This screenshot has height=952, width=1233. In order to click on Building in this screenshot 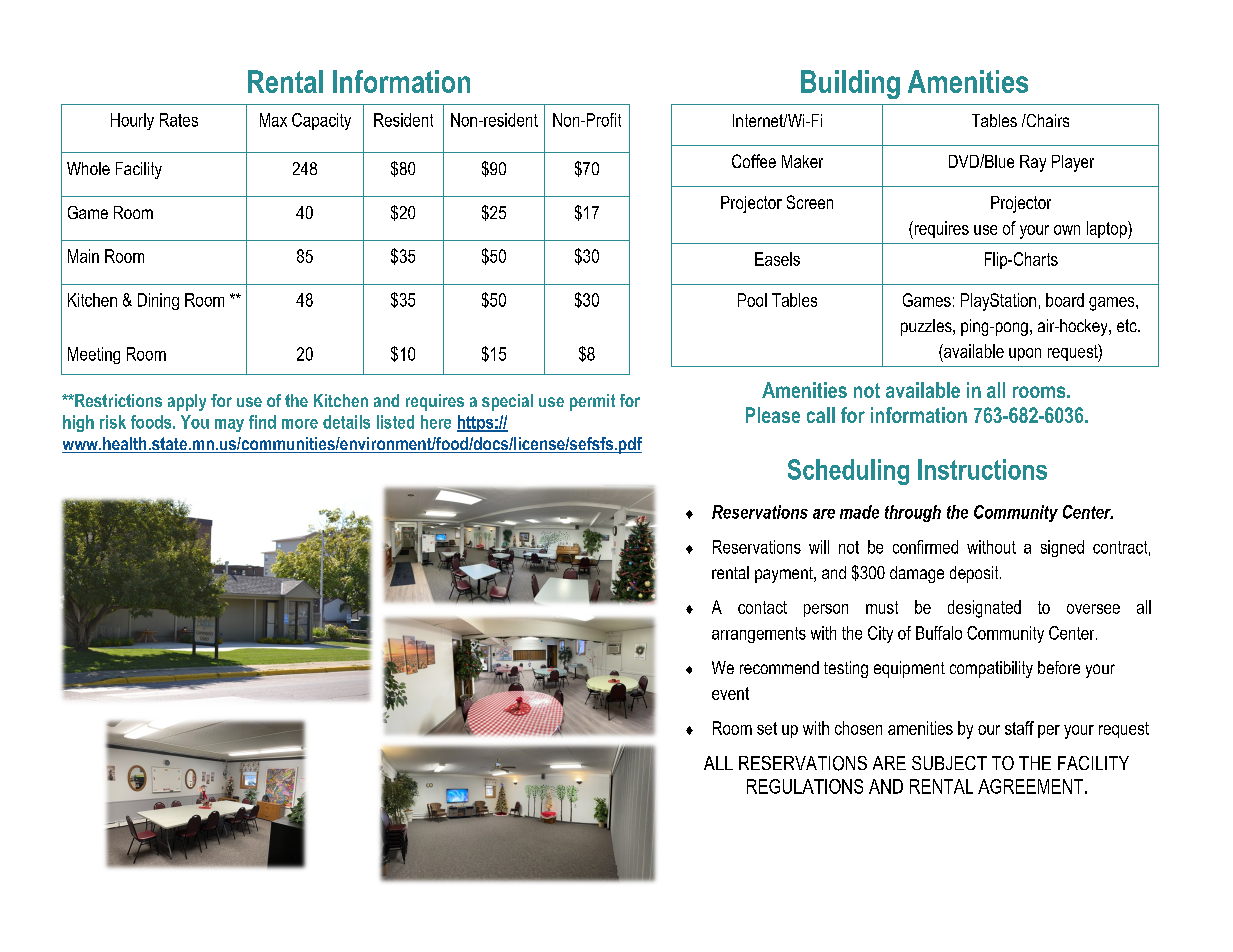, I will do `click(850, 84)`.
